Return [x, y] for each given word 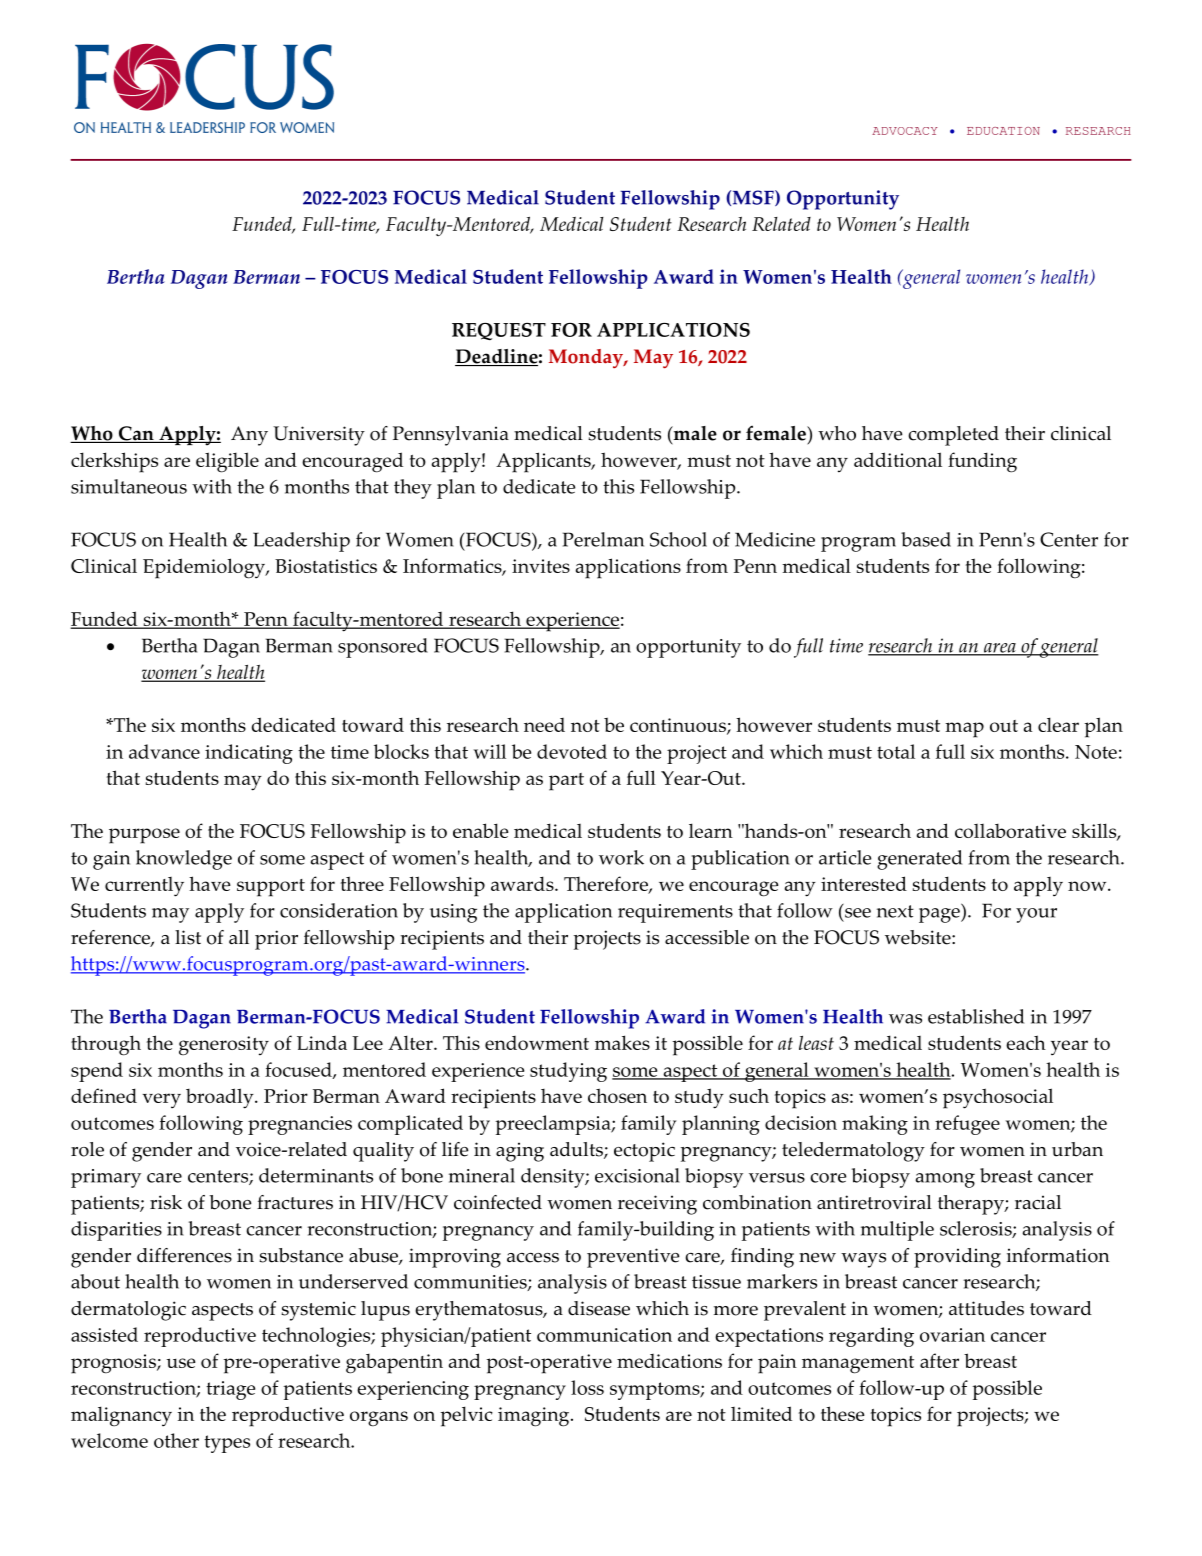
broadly [221, 1098]
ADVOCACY [904, 131]
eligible [227, 462]
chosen [617, 1095]
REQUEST [499, 332]
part [566, 782]
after [939, 1360]
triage [230, 1390]
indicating [249, 754]
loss [587, 1387]
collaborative [1010, 831]
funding [982, 462]
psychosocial [998, 1098]
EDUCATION [1003, 131]
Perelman [603, 539]
